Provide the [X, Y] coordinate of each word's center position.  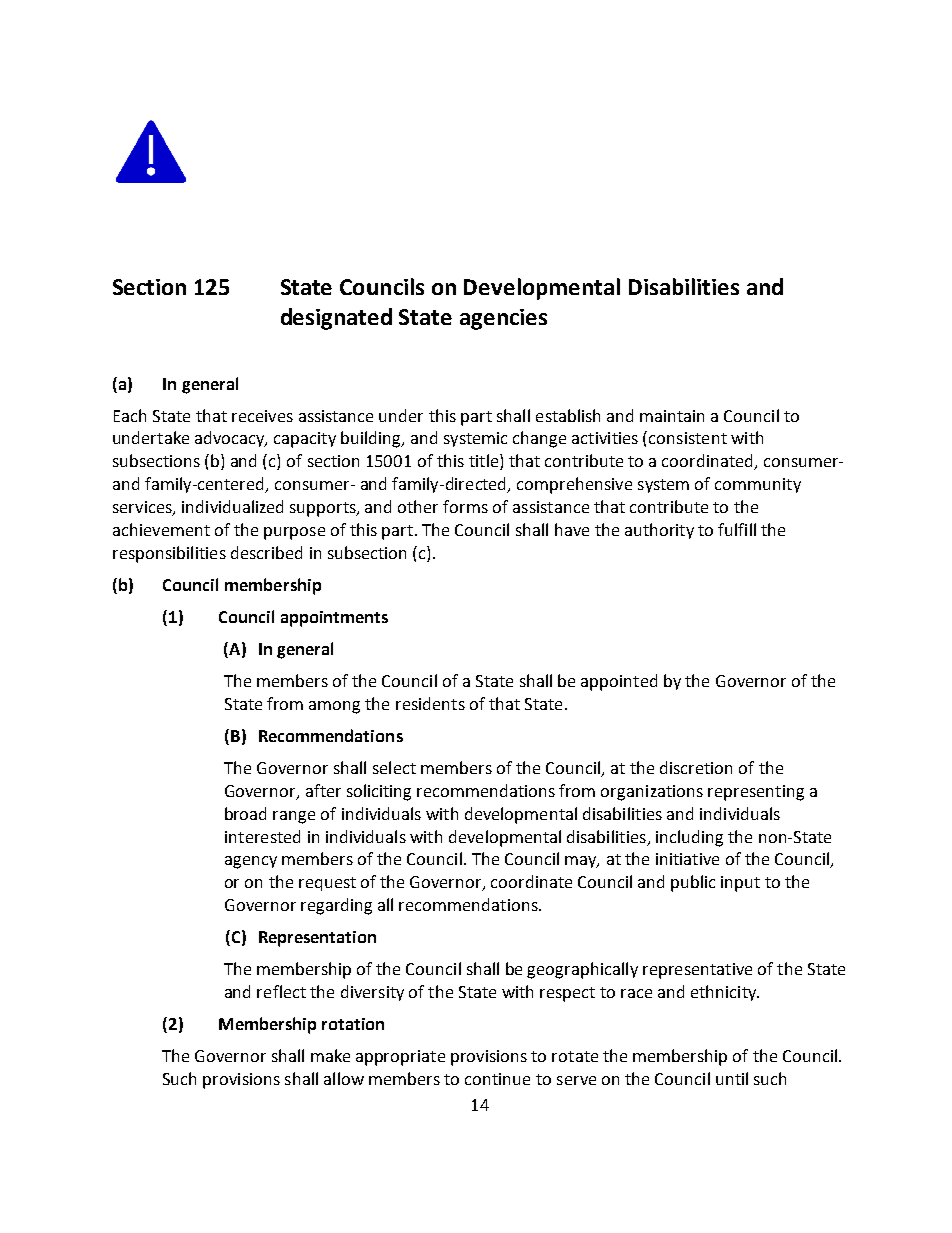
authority [659, 531]
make [330, 1055]
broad [245, 813]
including [689, 838]
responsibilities [169, 554]
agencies [503, 319]
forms [465, 506]
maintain [672, 416]
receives [262, 416]
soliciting [379, 792]
